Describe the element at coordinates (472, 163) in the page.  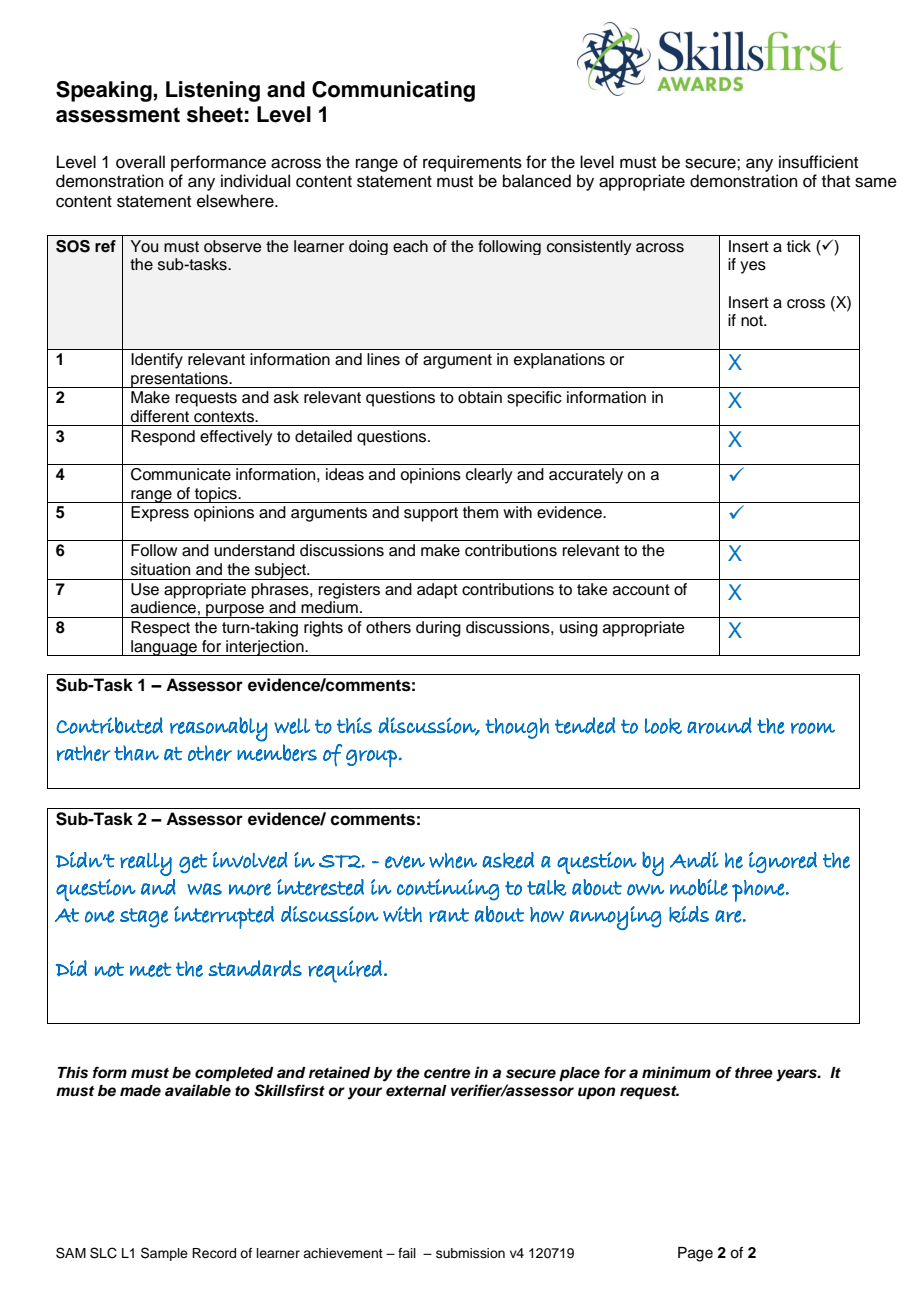
I see `requirements` at that location.
